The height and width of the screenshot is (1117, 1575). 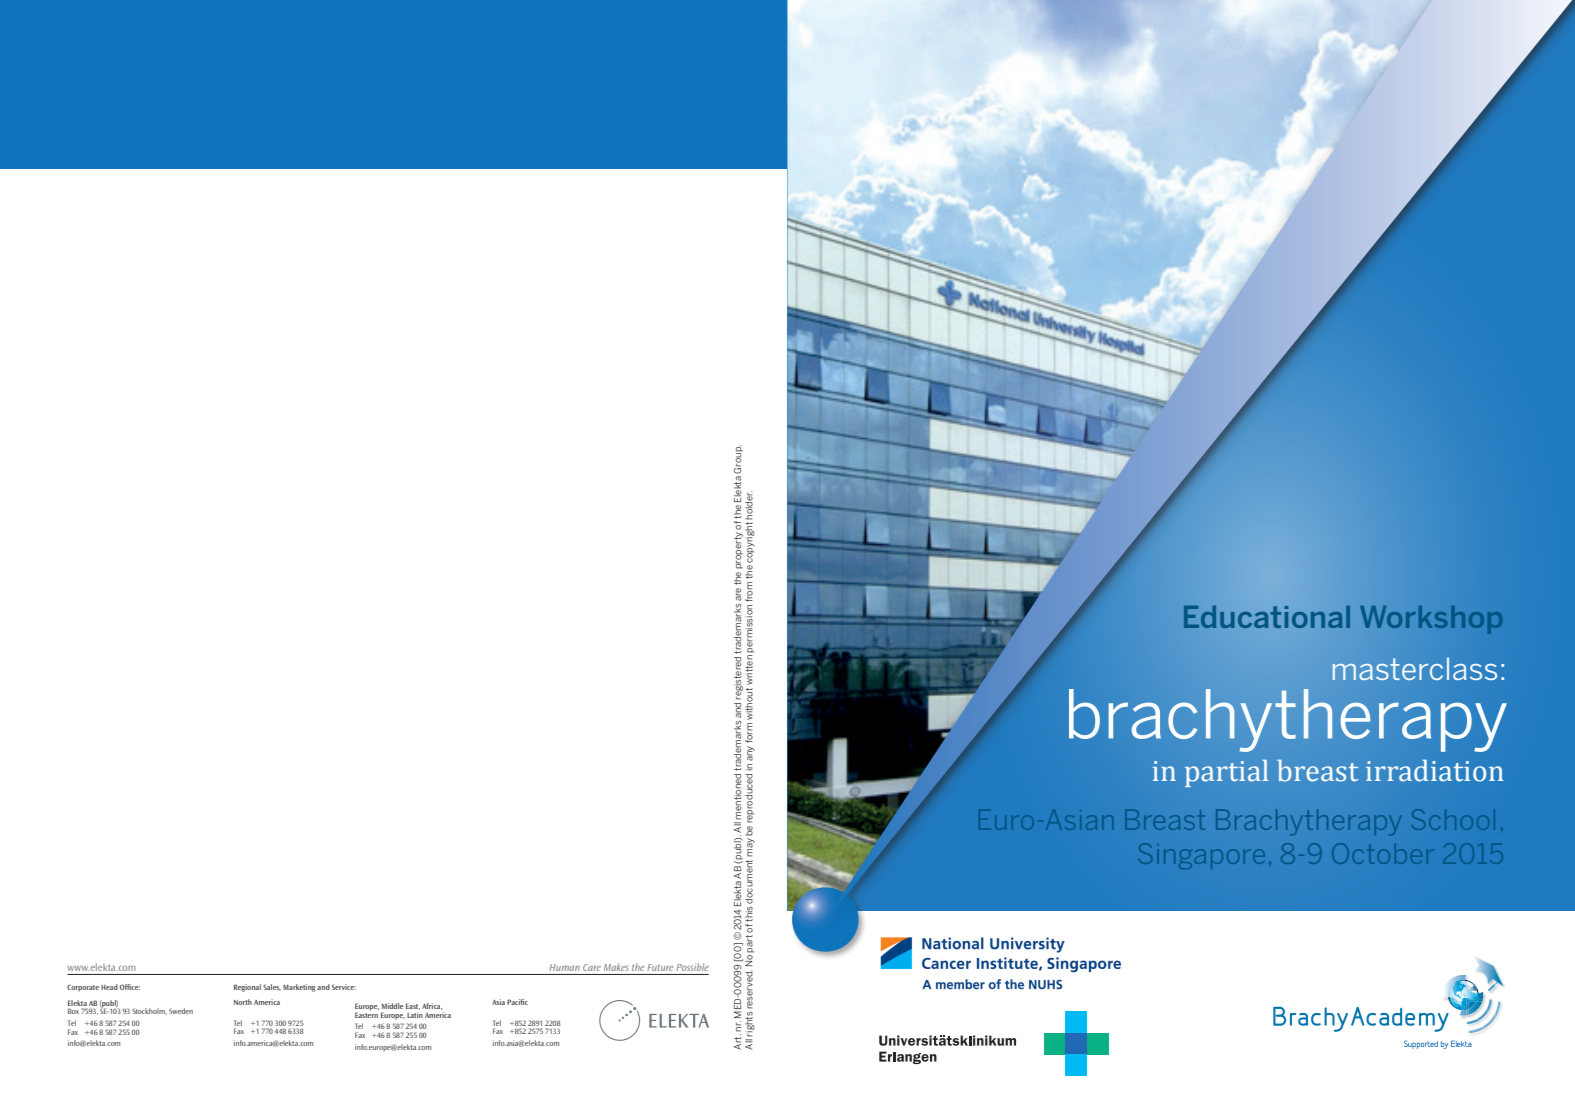 What do you see at coordinates (692, 967) in the screenshot?
I see `Possible` at bounding box center [692, 967].
